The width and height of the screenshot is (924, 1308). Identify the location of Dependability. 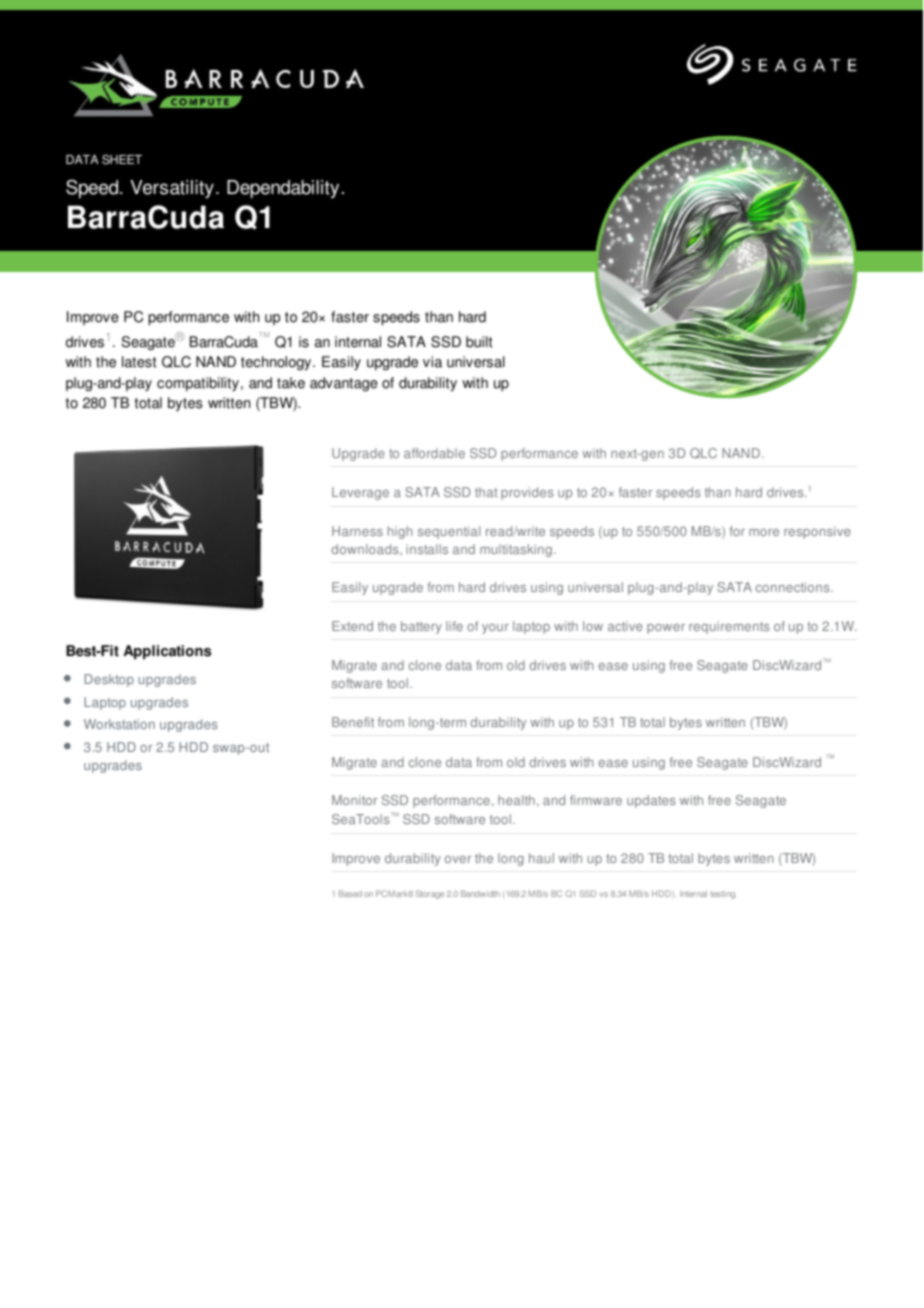
(283, 189).
